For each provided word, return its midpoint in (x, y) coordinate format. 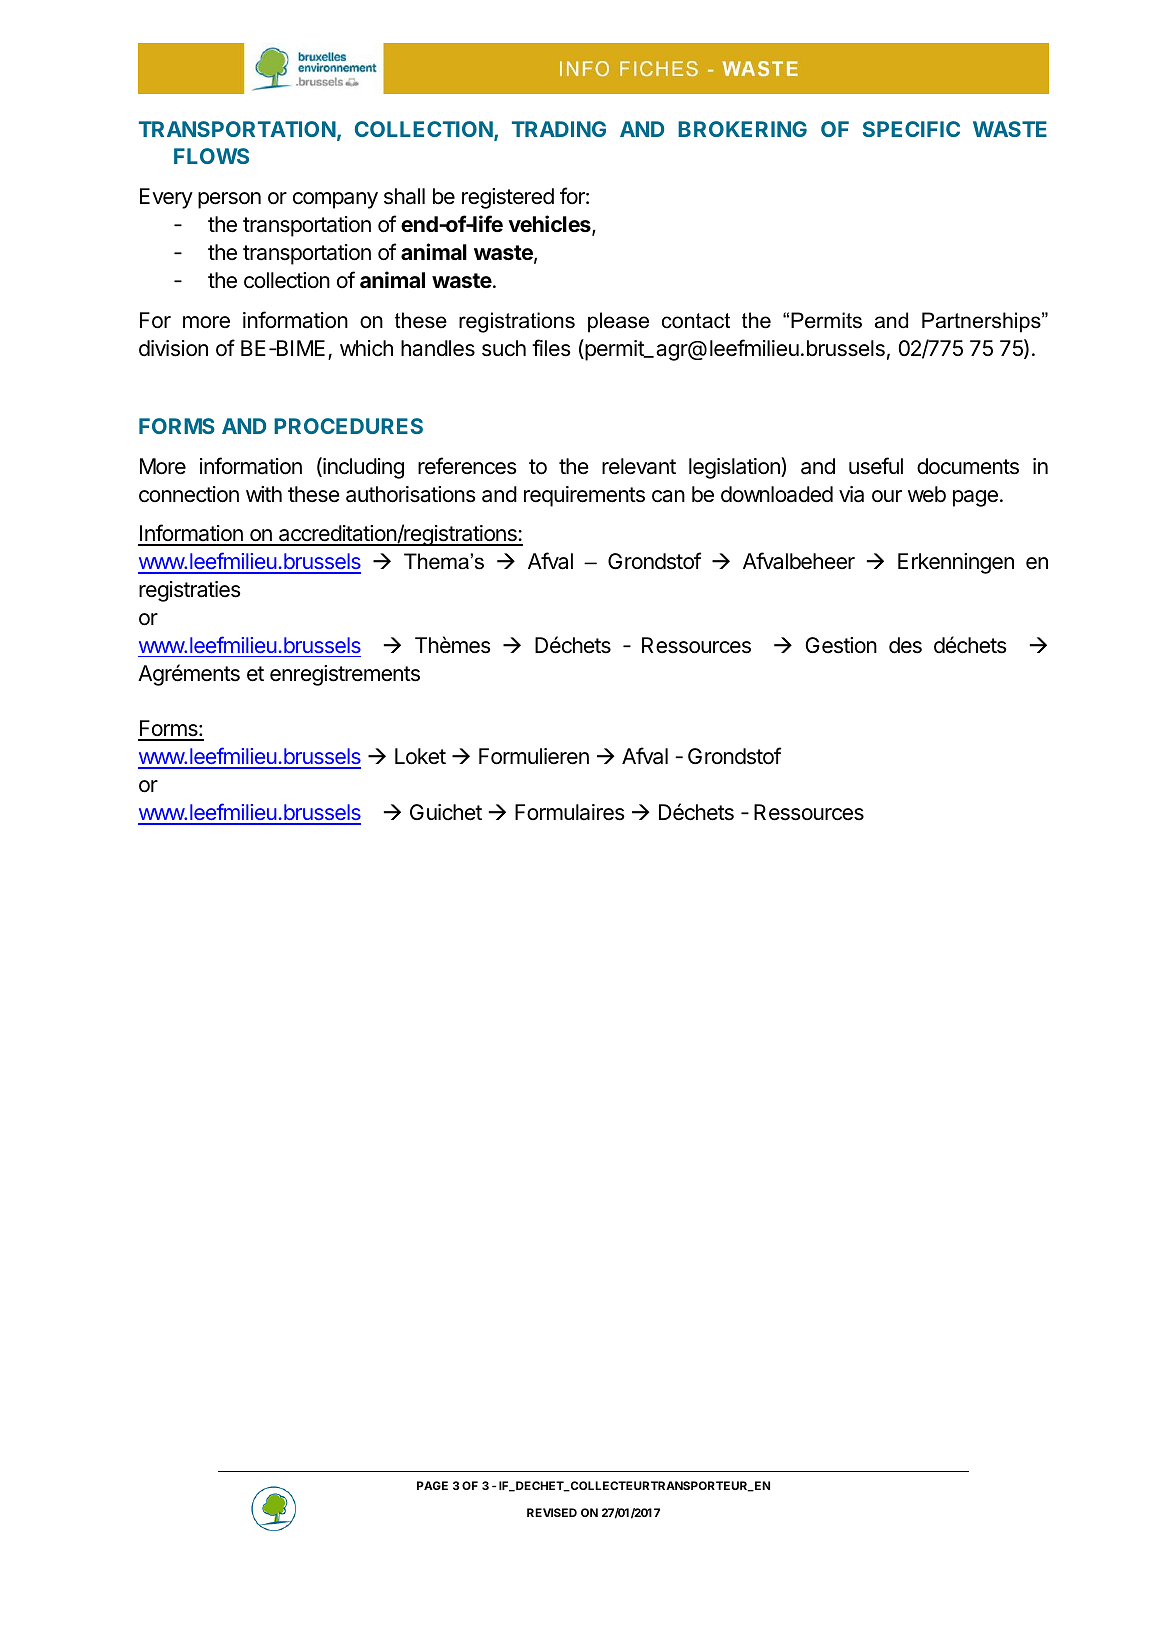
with (264, 494)
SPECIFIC (911, 129)
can (668, 496)
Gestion (841, 645)
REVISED (552, 1512)
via (851, 494)
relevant (639, 466)
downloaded (777, 494)
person (229, 200)
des (905, 645)
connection (189, 494)
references (467, 466)
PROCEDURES (348, 426)
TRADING (559, 129)
